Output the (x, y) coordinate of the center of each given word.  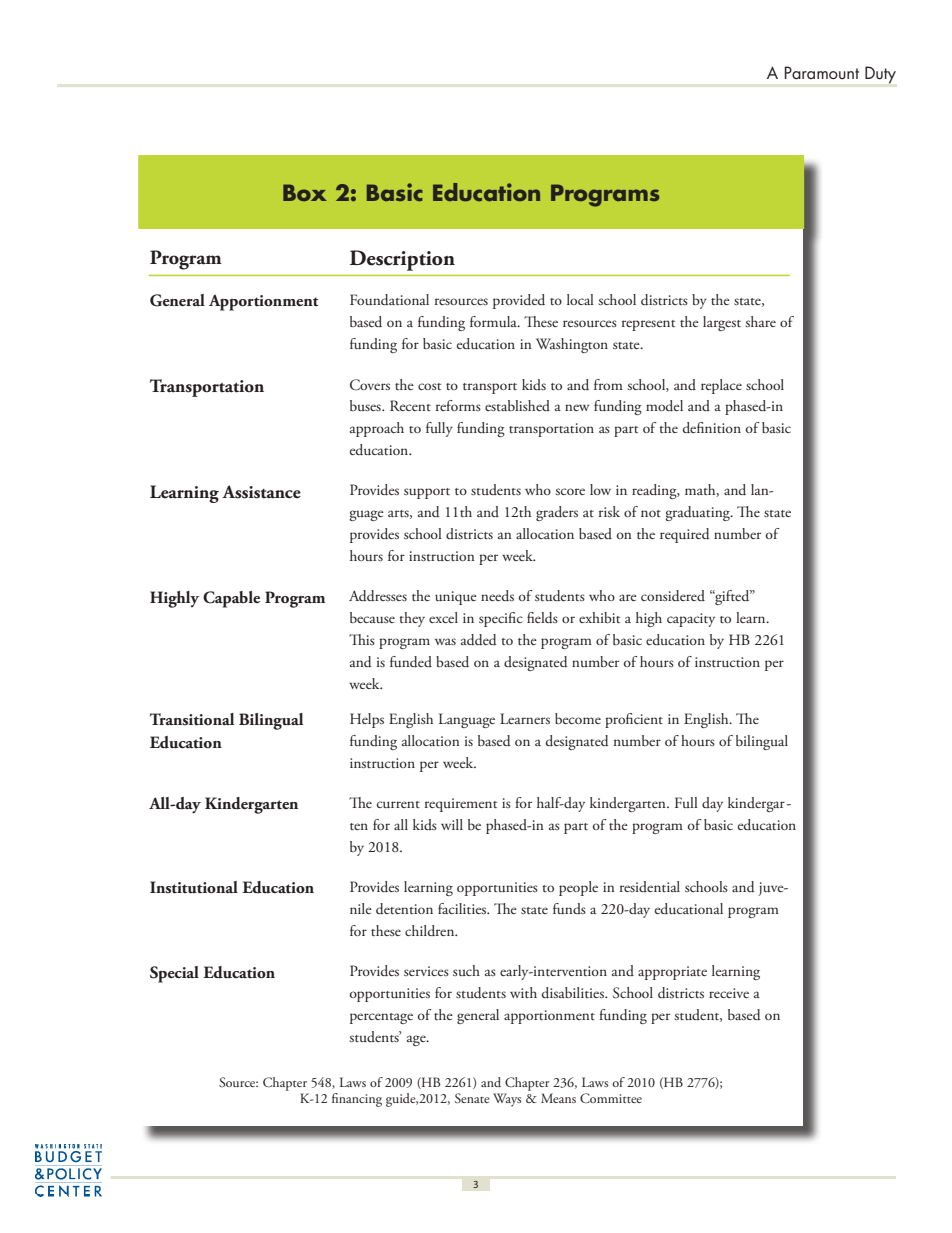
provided (519, 301)
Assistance (261, 492)
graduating (698, 513)
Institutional (194, 887)
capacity (691, 620)
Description (402, 260)
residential (650, 886)
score (570, 491)
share (761, 321)
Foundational (389, 300)
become (578, 718)
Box (305, 192)
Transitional (192, 719)
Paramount (821, 72)
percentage (381, 1018)
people (578, 888)
